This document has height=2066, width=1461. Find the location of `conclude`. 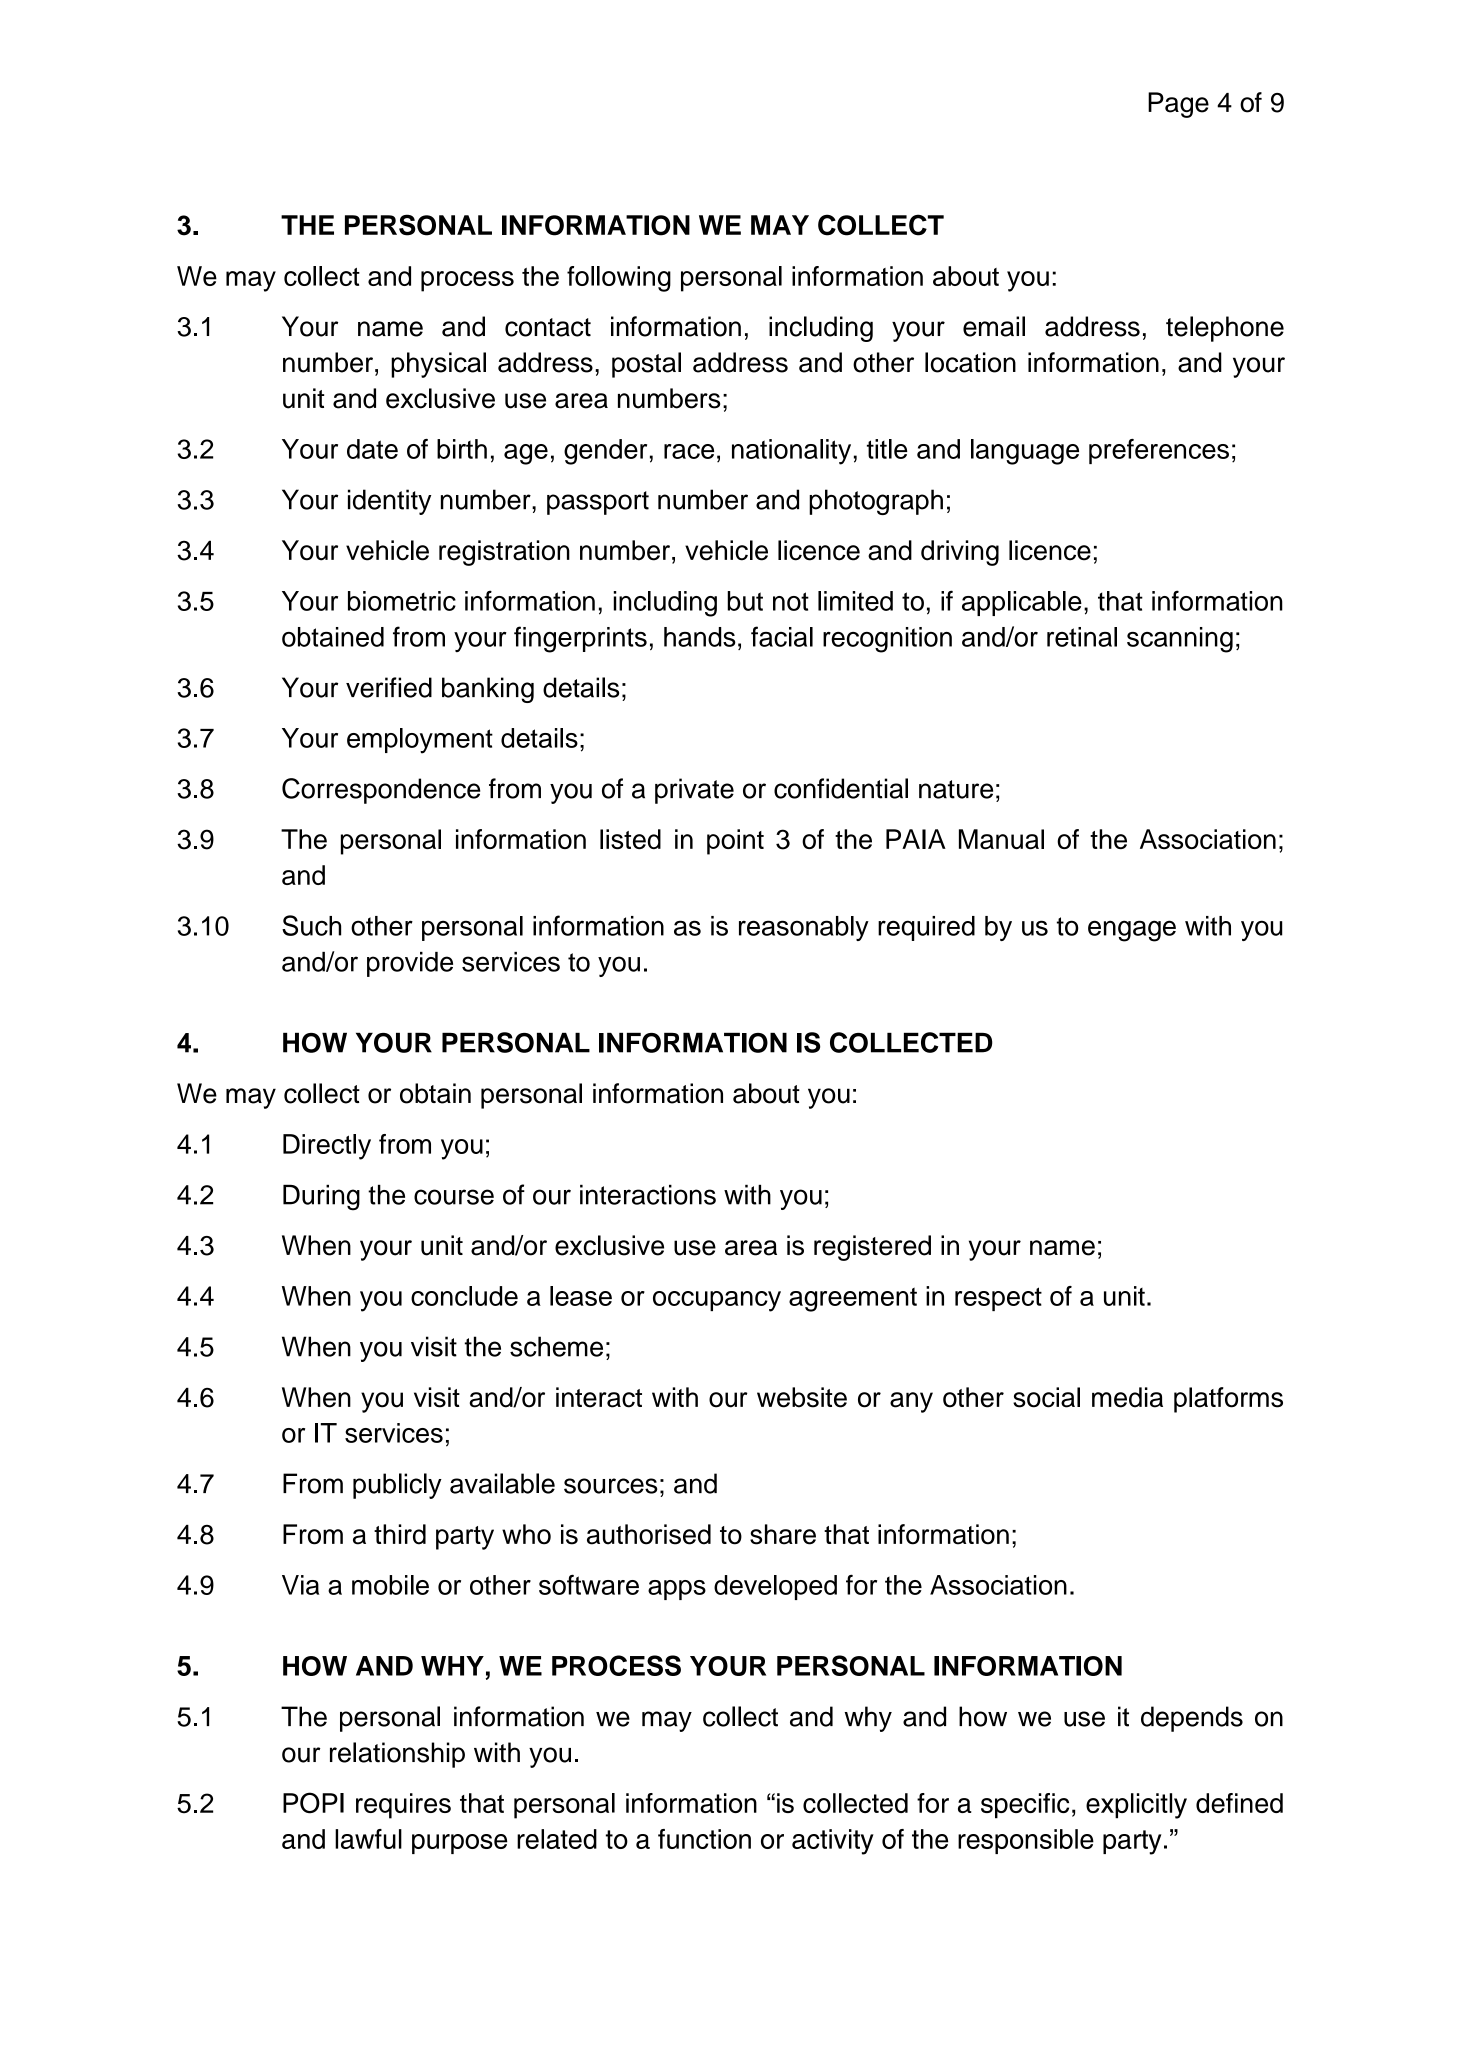

conclude is located at coordinates (464, 1296).
